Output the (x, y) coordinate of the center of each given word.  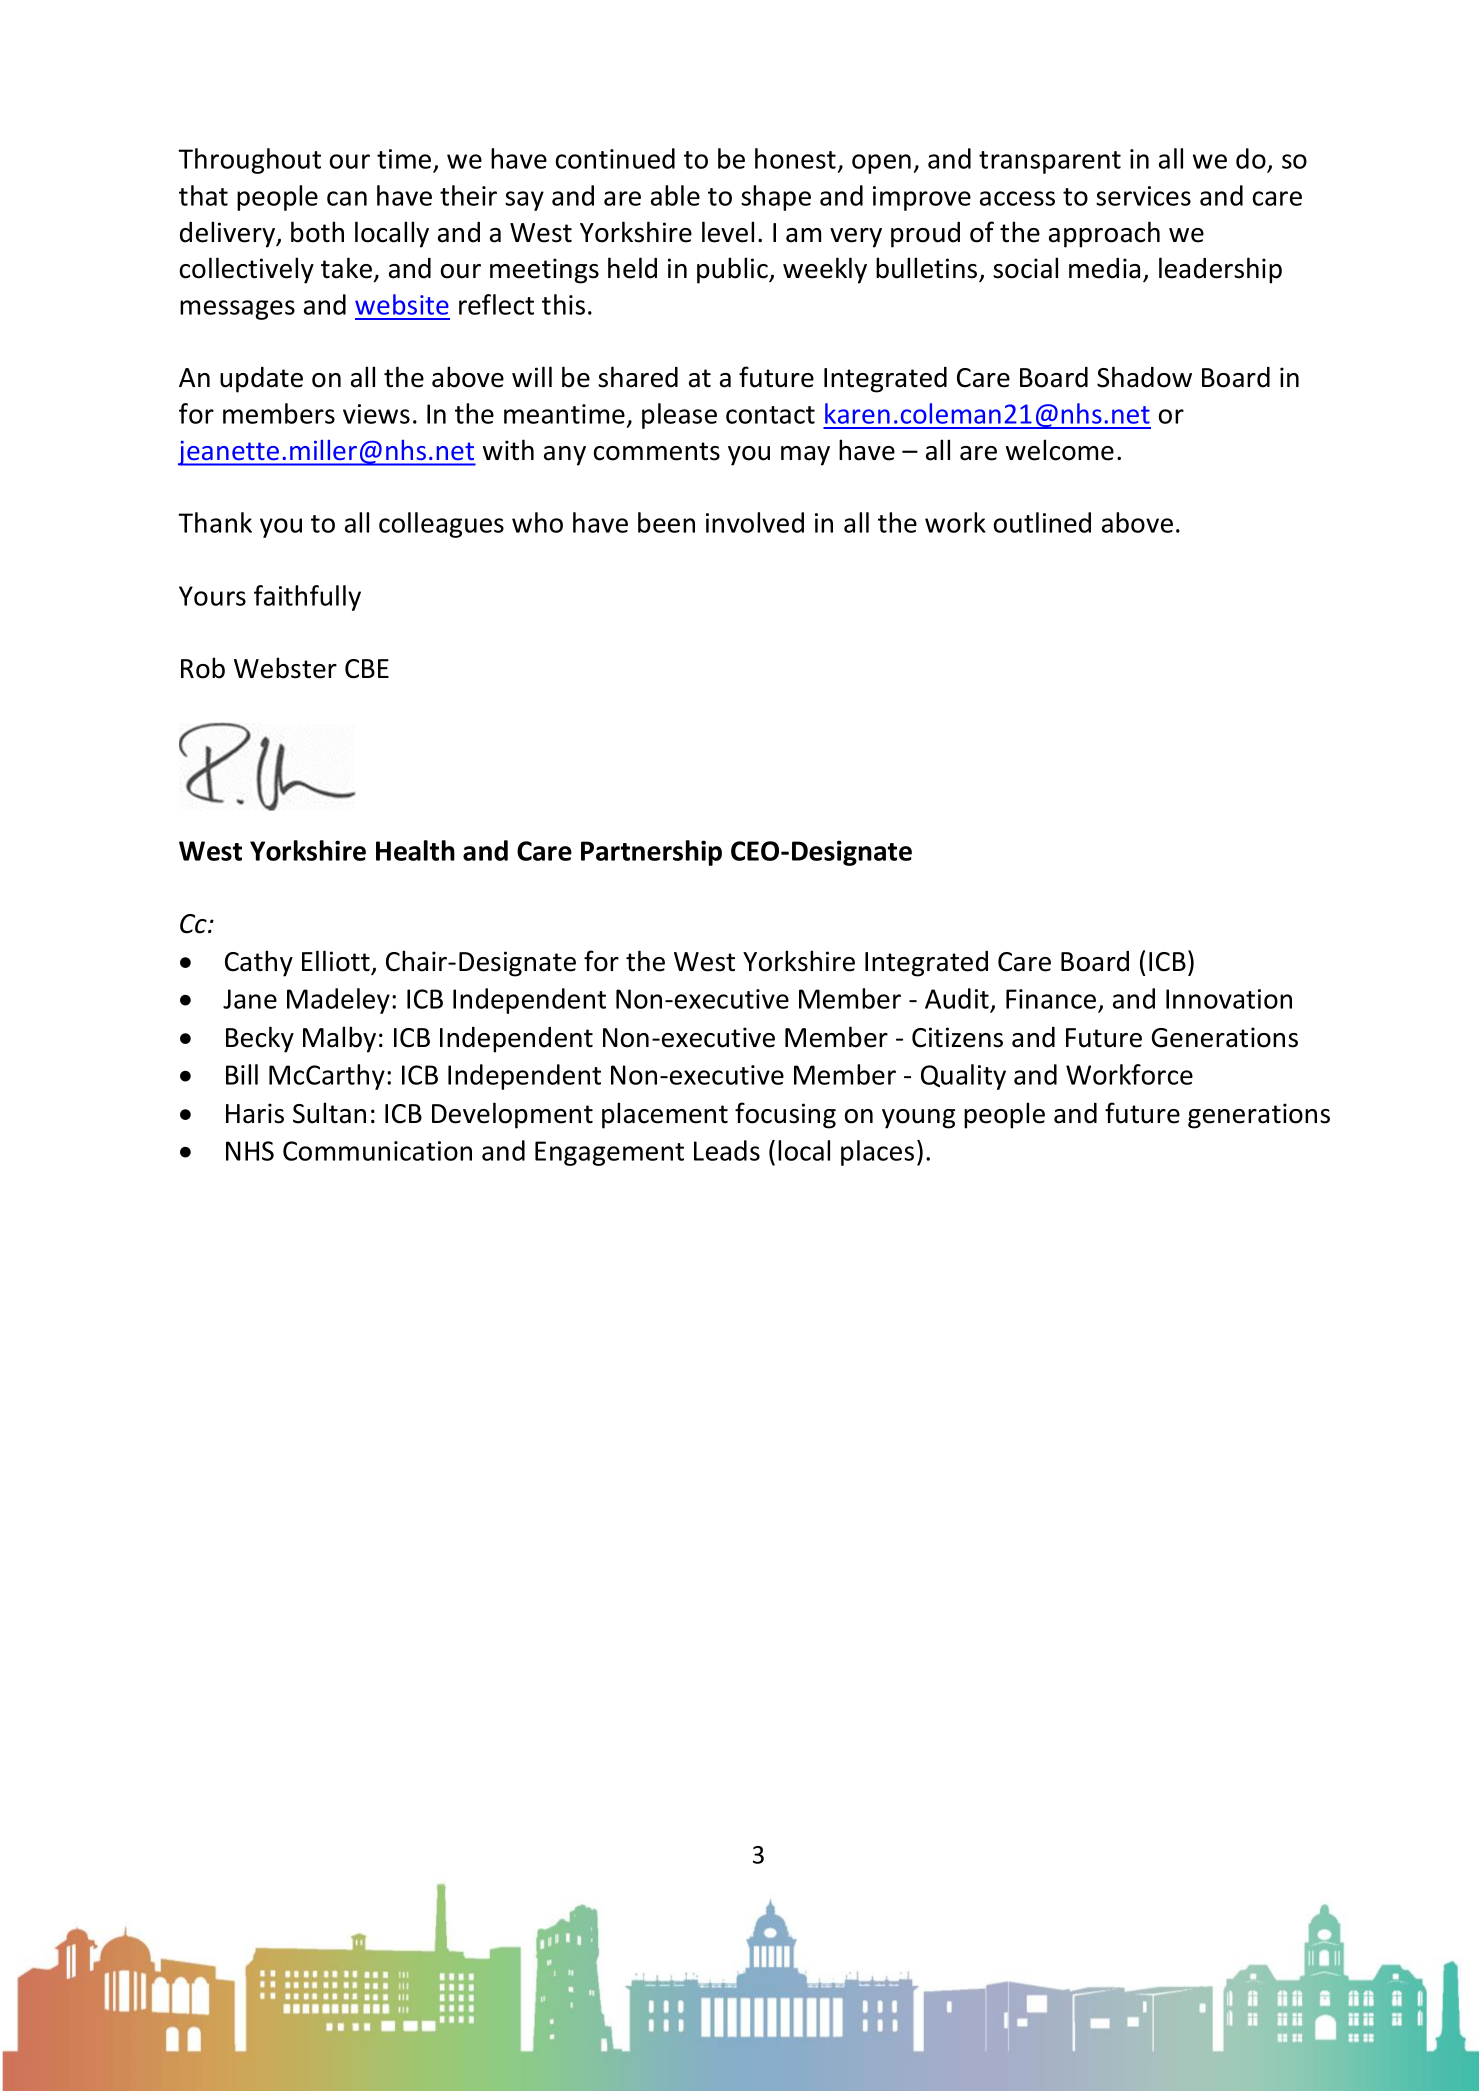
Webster (285, 668)
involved (755, 522)
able (675, 195)
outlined (1042, 522)
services (1143, 196)
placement (665, 1115)
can (347, 198)
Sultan (329, 1113)
